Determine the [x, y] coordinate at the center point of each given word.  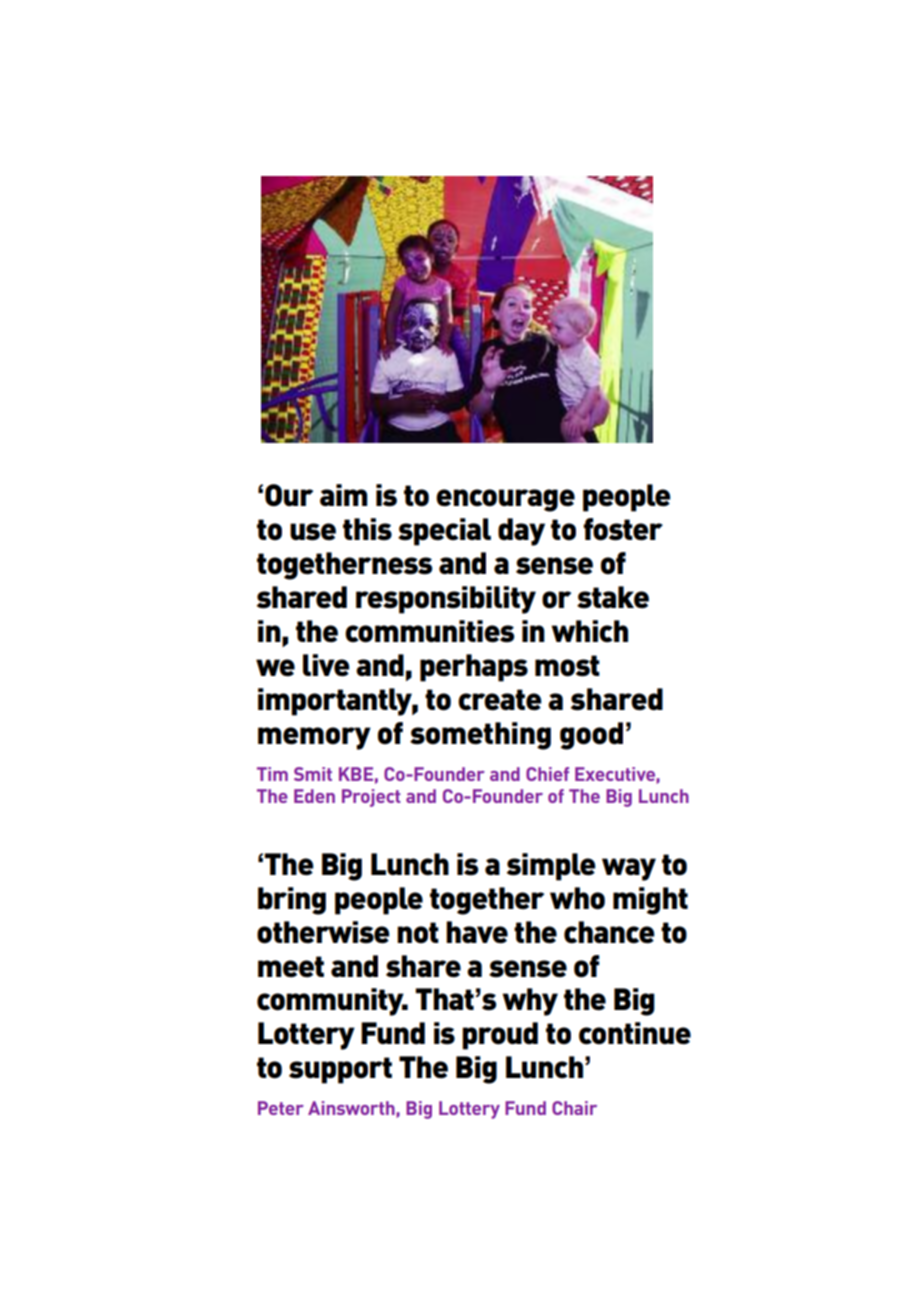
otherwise [323, 932]
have [477, 932]
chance [609, 932]
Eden [314, 796]
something [480, 736]
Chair [574, 1108]
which [589, 631]
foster [623, 529]
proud [500, 1036]
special [444, 532]
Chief [547, 774]
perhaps [474, 668]
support [340, 1070]
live [326, 665]
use [313, 532]
